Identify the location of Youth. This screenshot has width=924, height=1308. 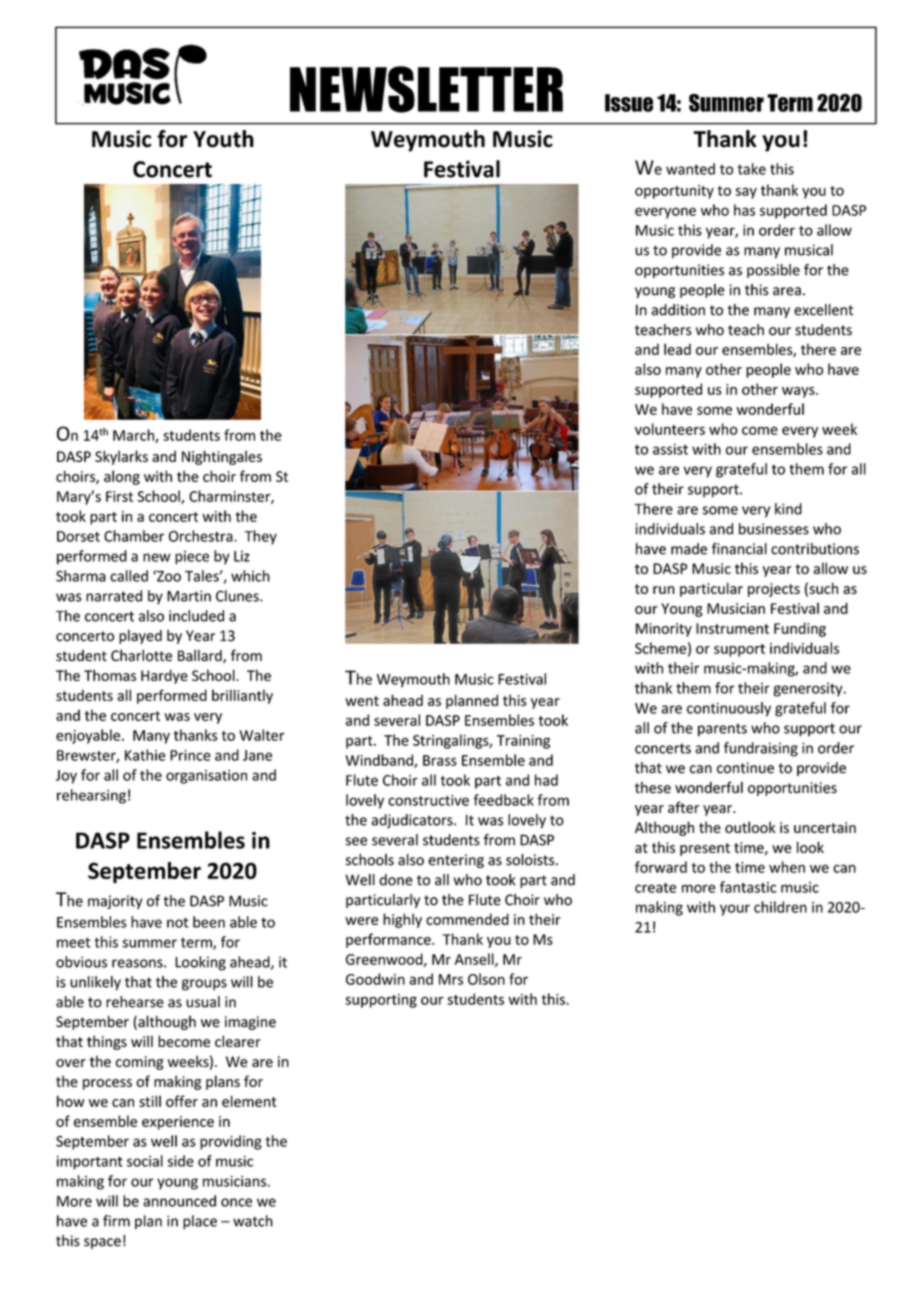
(223, 139).
